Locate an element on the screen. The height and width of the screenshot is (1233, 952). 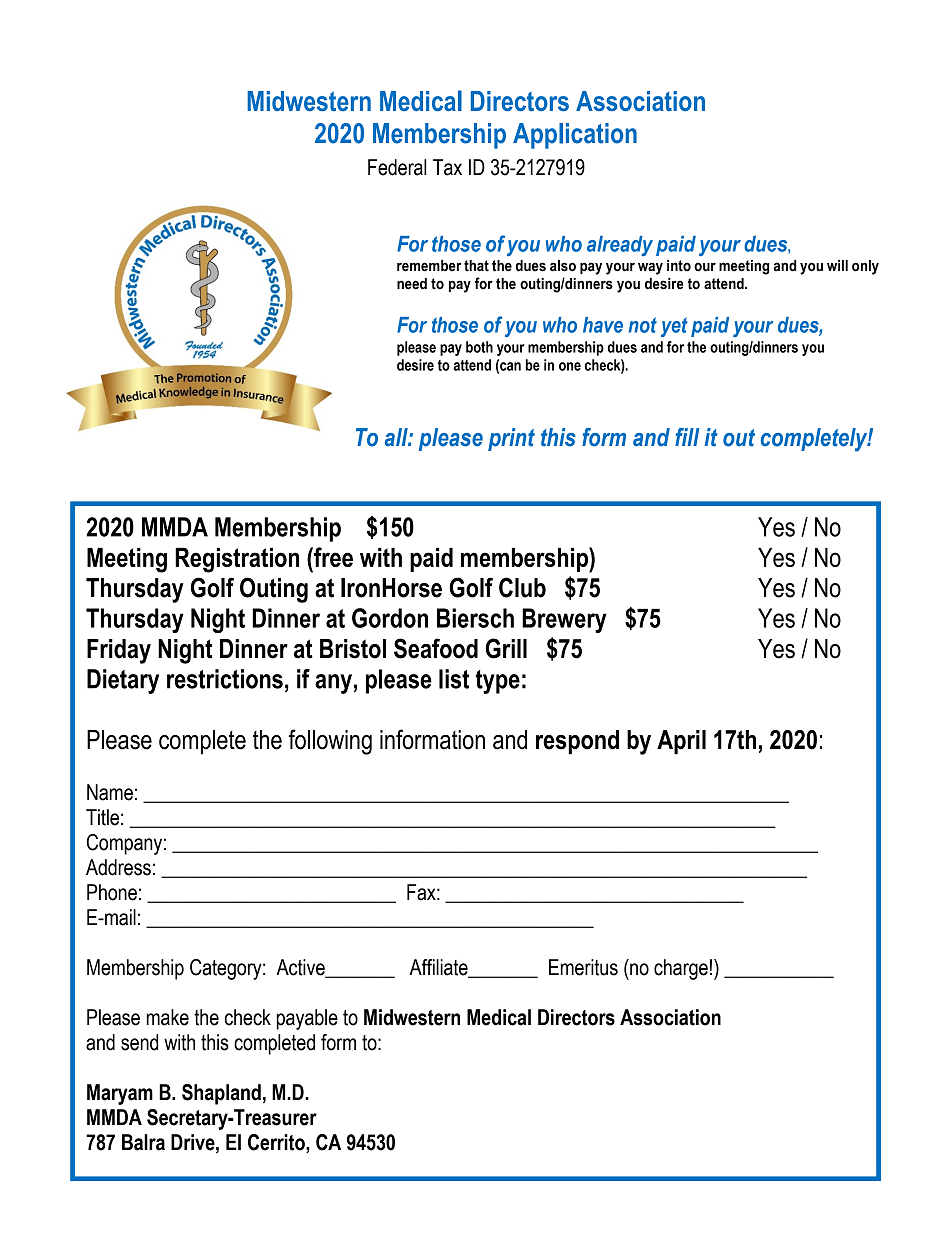
will is located at coordinates (837, 265).
